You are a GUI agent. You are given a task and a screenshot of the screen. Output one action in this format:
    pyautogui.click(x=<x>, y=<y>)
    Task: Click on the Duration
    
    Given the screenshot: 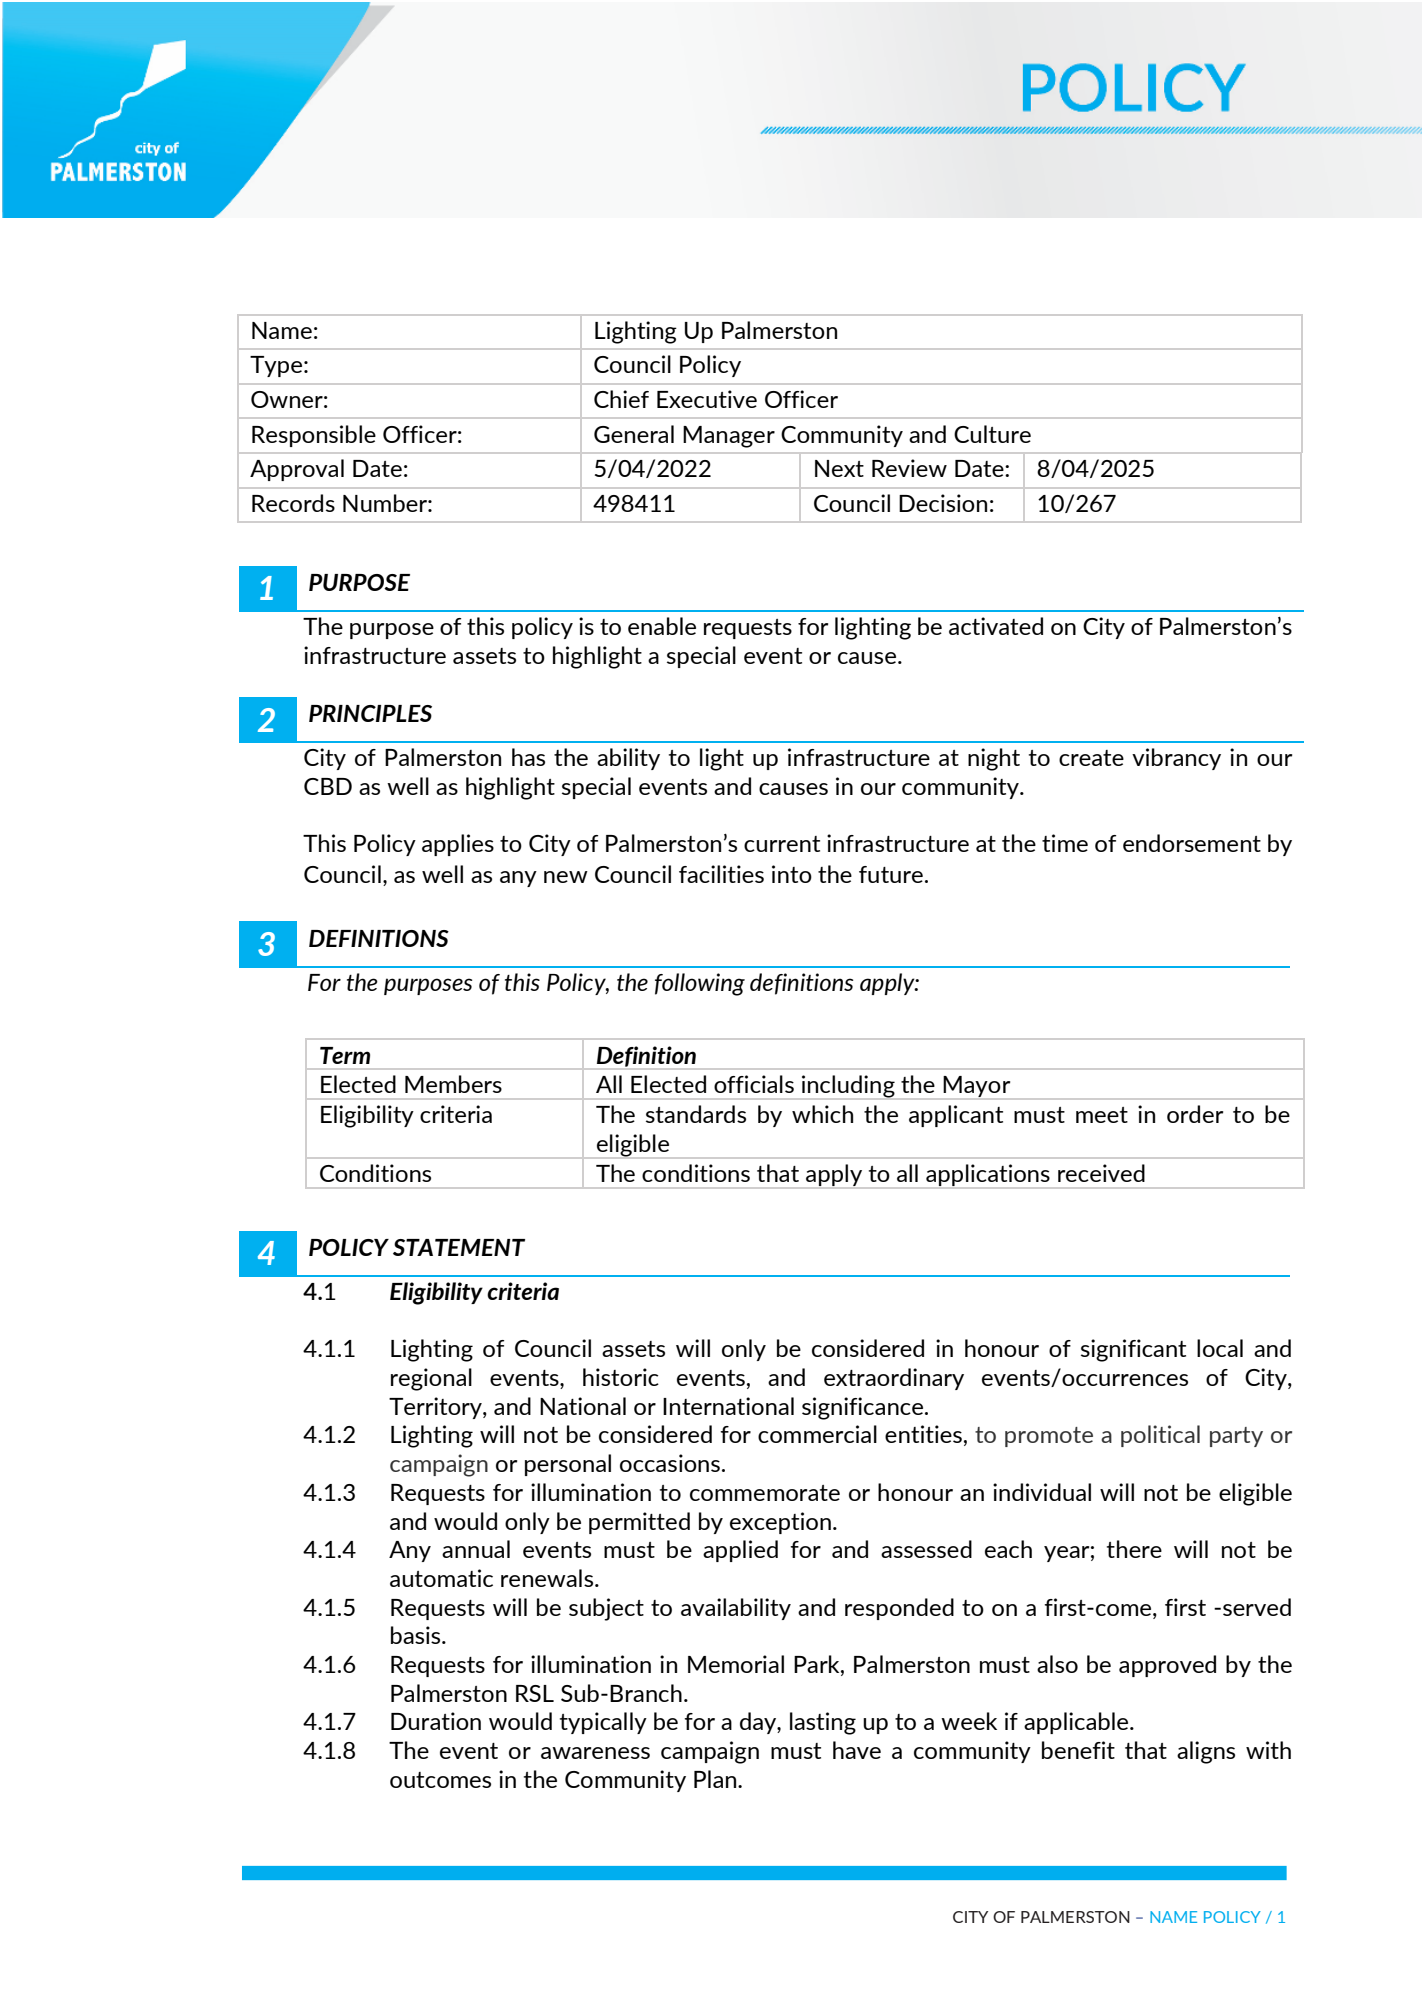 What is the action you would take?
    pyautogui.click(x=436, y=1721)
